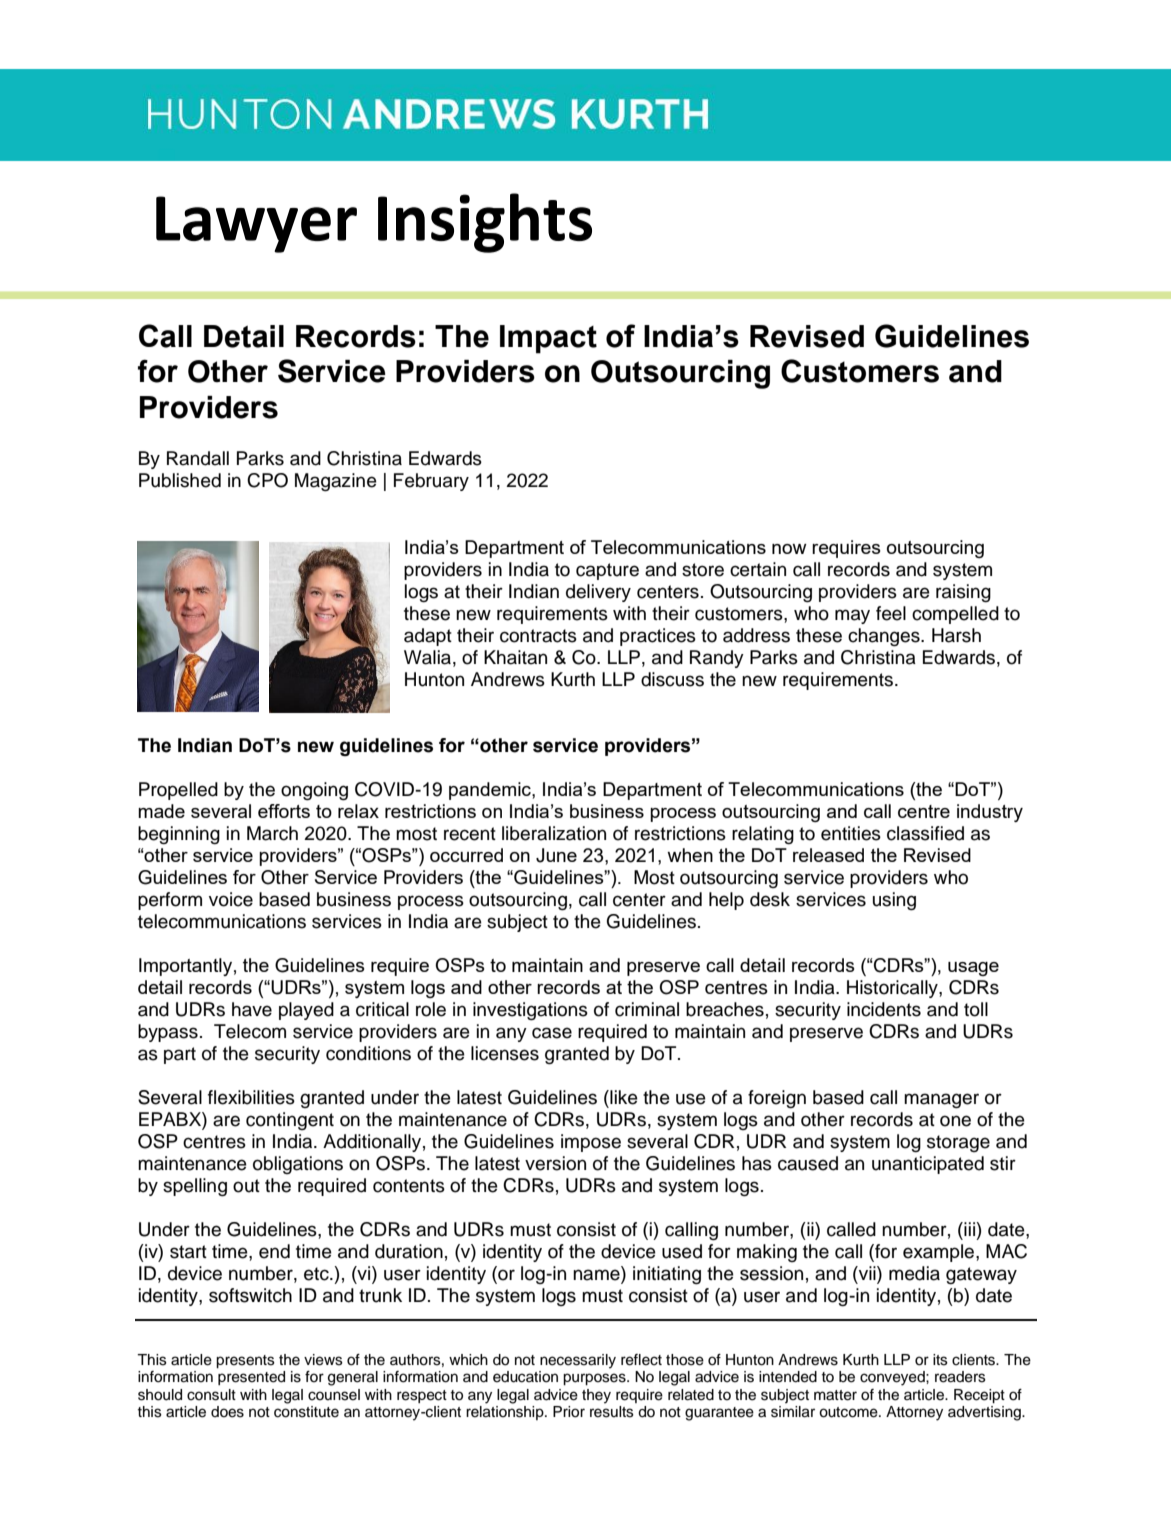  I want to click on liberalization, so click(554, 833).
